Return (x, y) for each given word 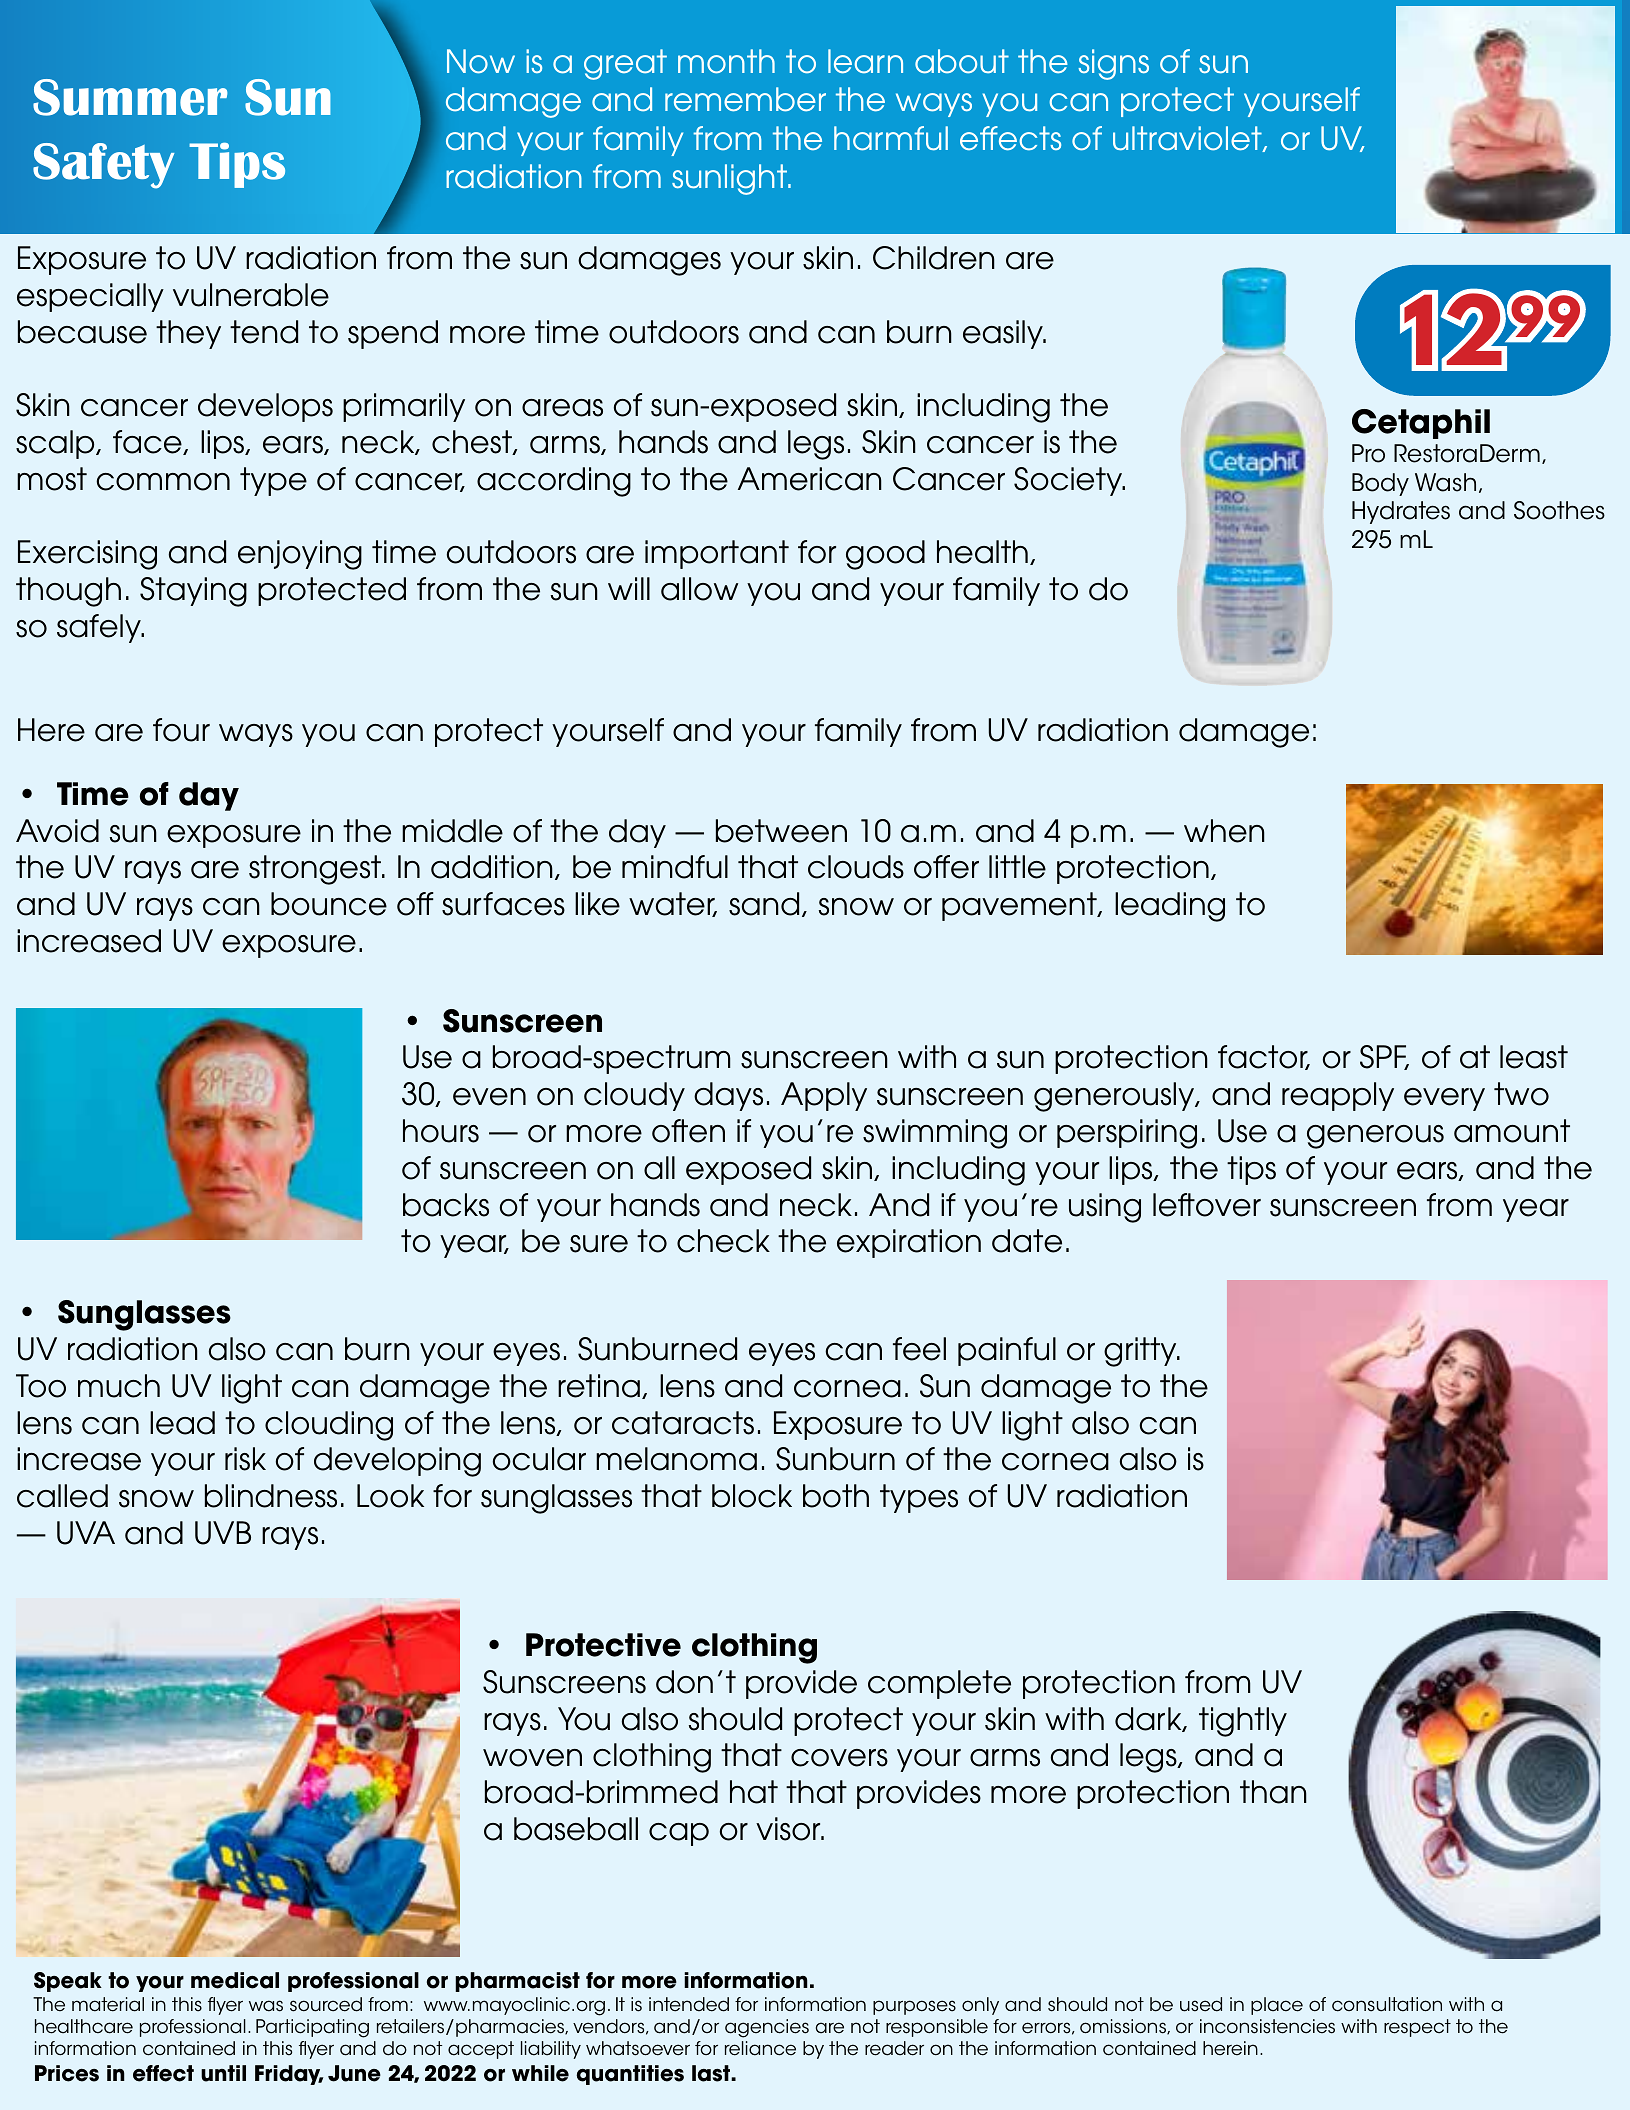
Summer (130, 97)
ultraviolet (1188, 139)
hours (441, 1131)
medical (235, 1980)
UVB (223, 1533)
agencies (767, 2028)
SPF (1384, 1057)
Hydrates (1401, 512)
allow (699, 589)
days (728, 1096)
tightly (1243, 1722)
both (836, 1496)
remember (745, 99)
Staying (193, 592)
